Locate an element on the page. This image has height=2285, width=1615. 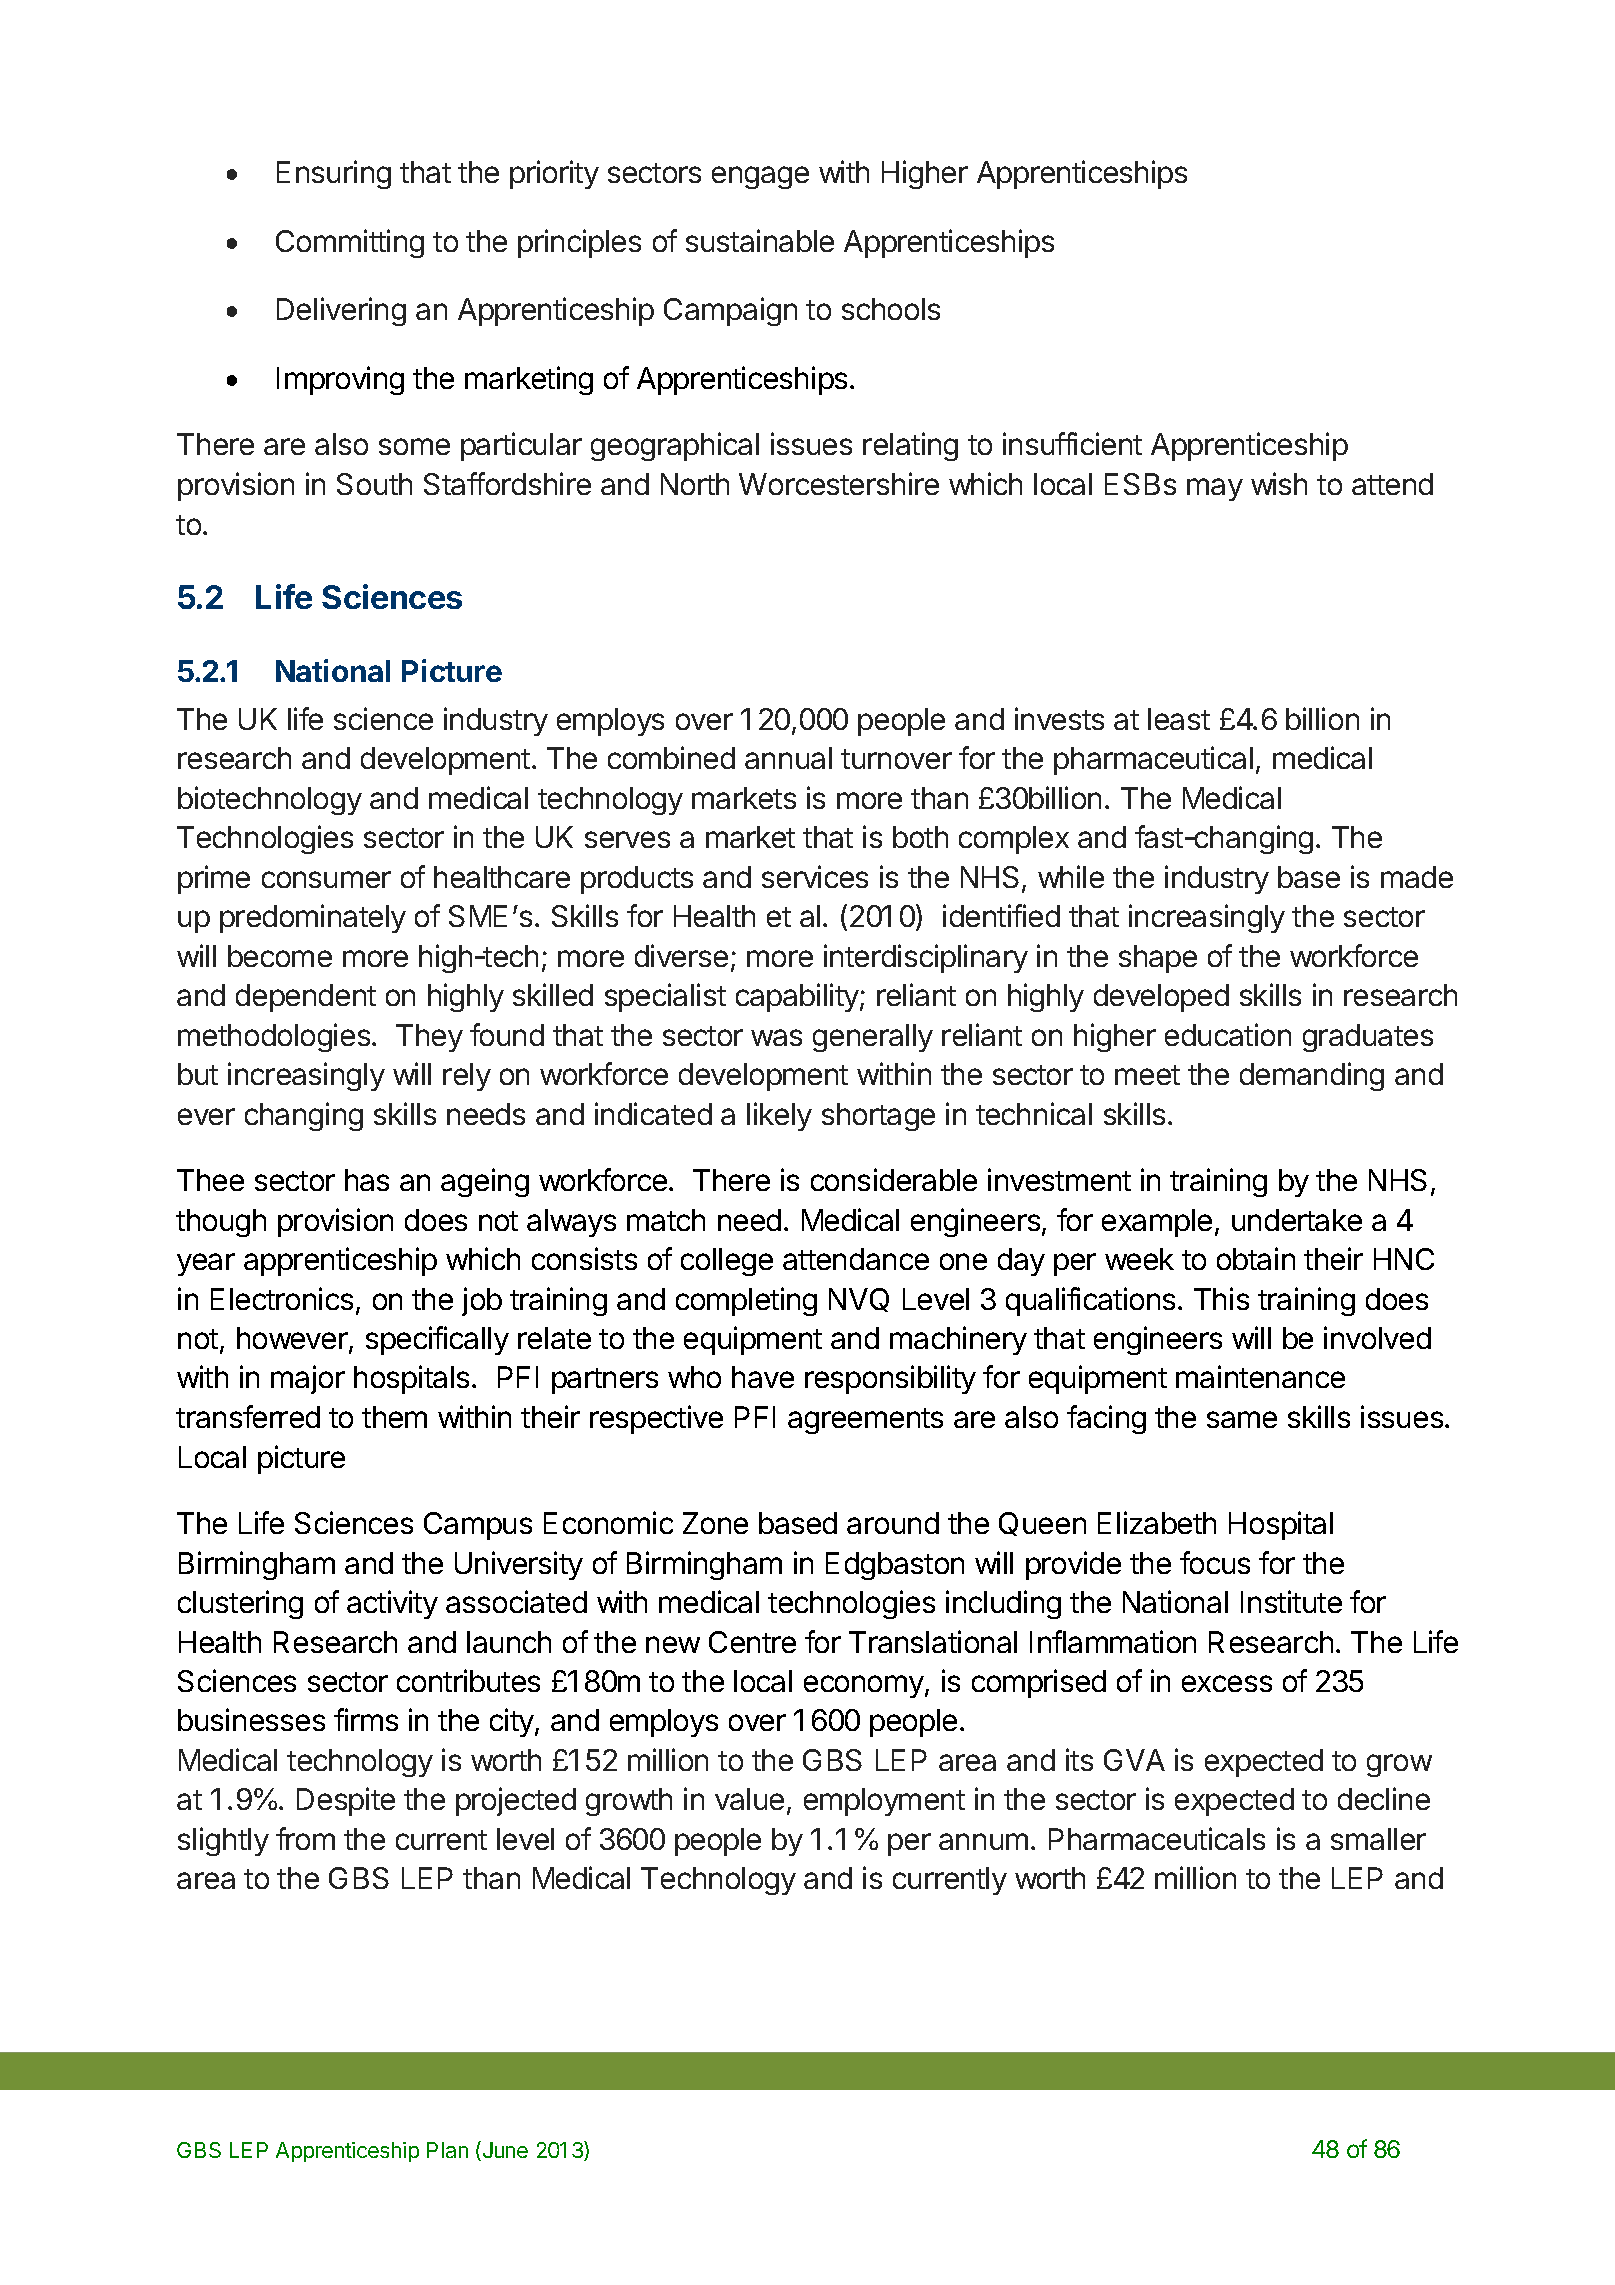
Worcestershire is located at coordinates (839, 483).
